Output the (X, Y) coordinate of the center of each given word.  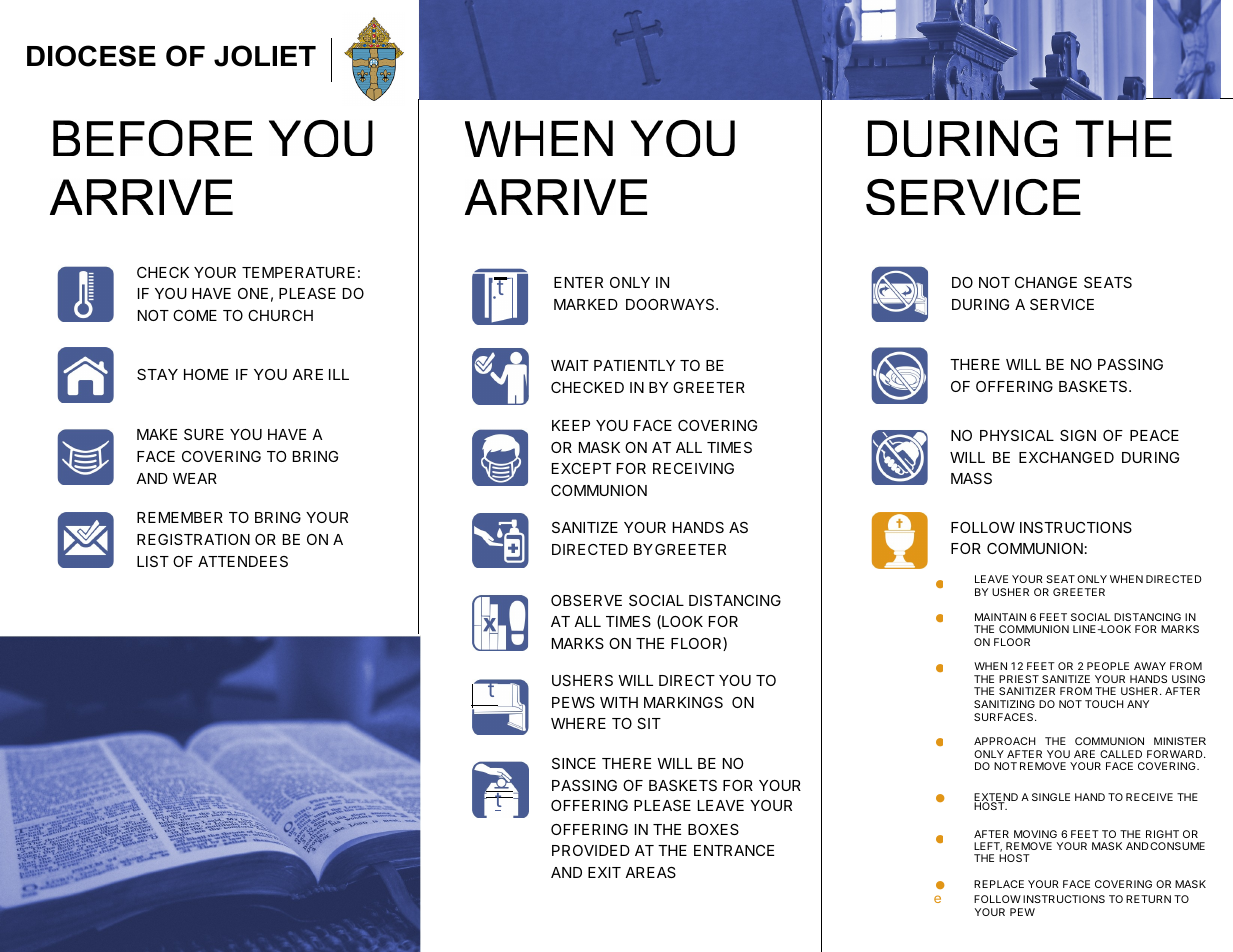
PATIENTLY (634, 365)
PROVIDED (591, 850)
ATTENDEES (243, 561)
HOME (206, 374)
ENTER (578, 282)
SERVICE (1062, 304)
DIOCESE (91, 56)
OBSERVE (586, 600)
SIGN (1078, 435)
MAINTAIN (1000, 617)
